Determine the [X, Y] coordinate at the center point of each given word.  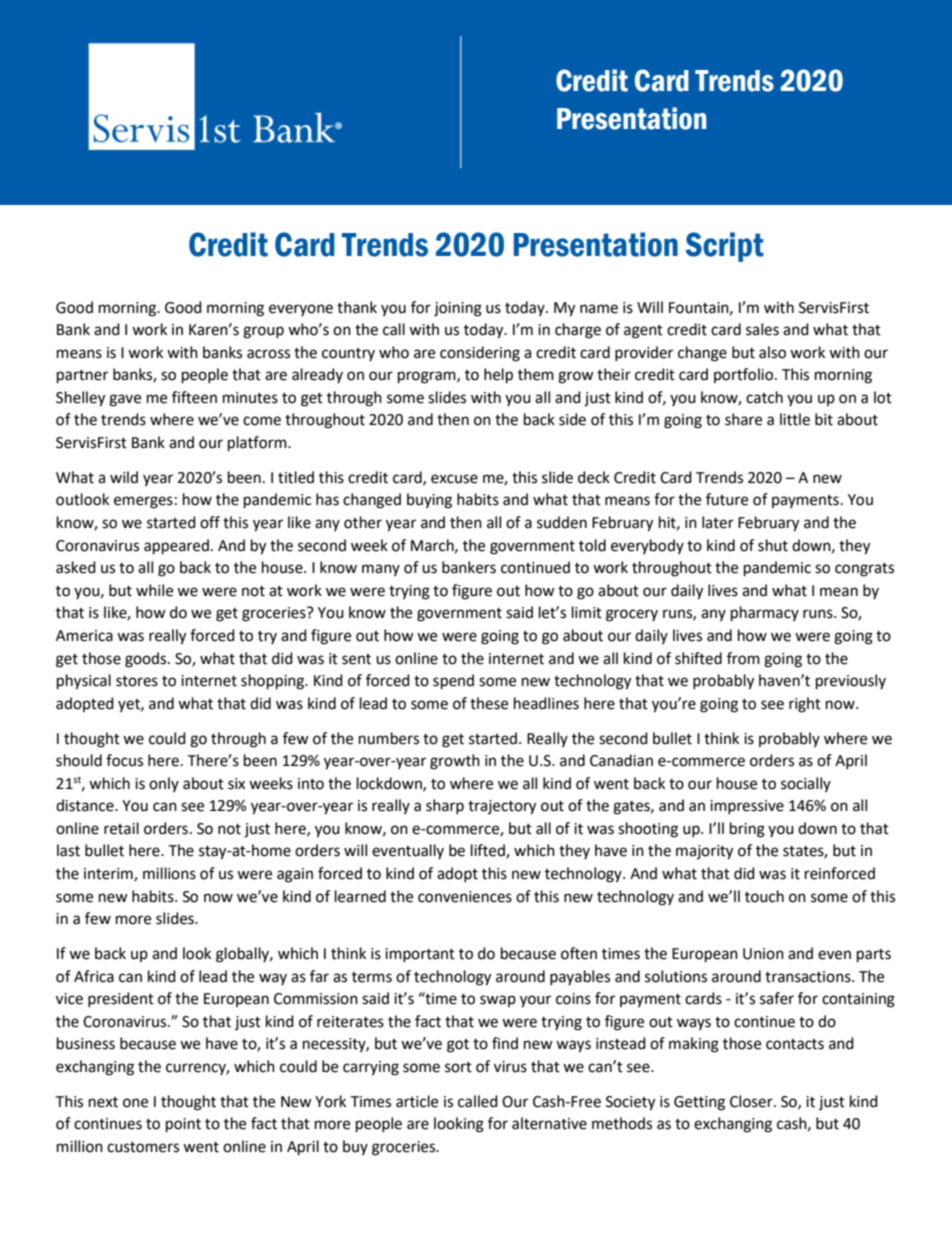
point [183, 1125]
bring [747, 830]
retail [121, 828]
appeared [176, 547]
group [263, 332]
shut [773, 545]
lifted [489, 851]
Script [724, 247]
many [381, 570]
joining [458, 309]
